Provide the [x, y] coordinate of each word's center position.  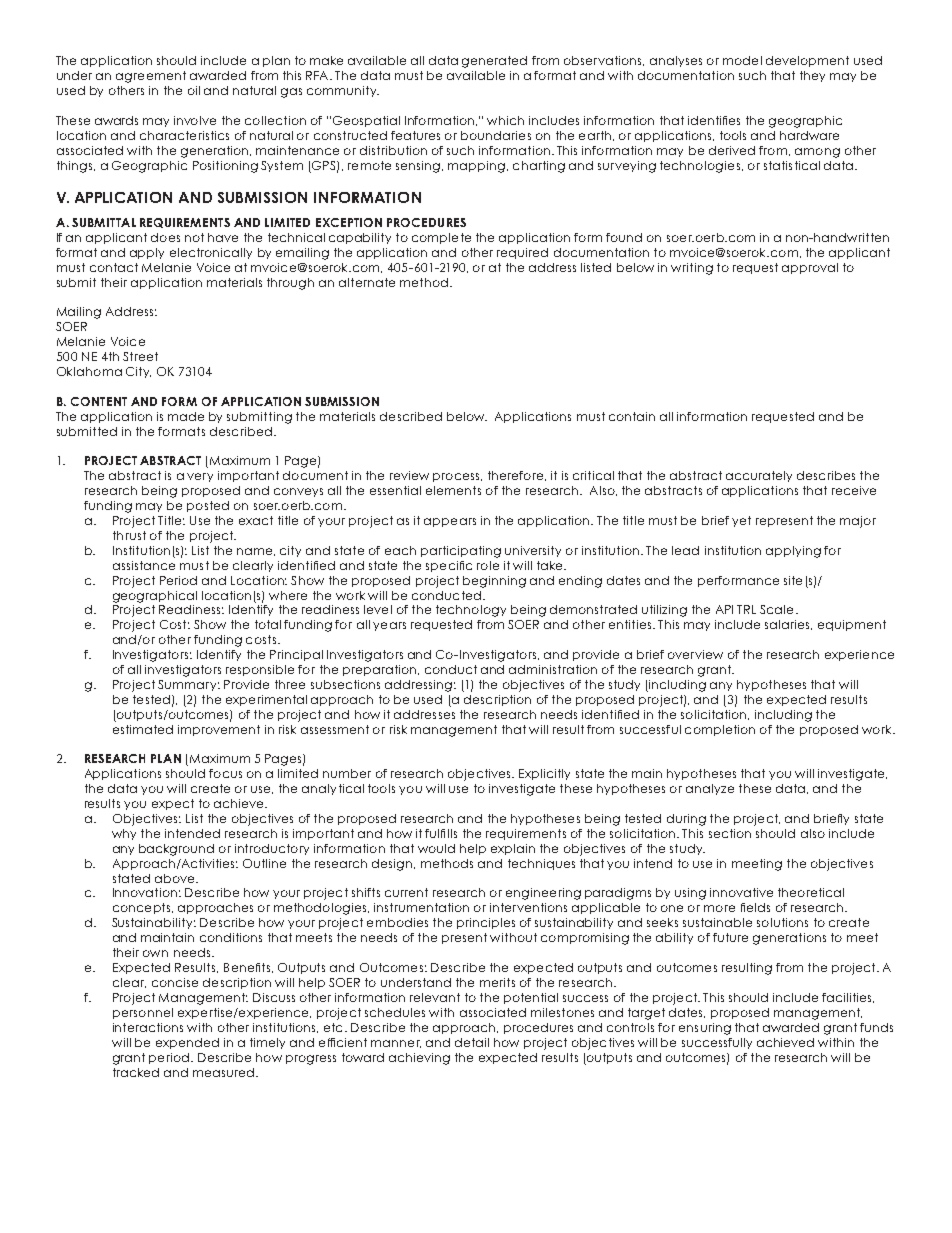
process [457, 477]
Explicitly [544, 774]
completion [720, 730]
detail [472, 1042]
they [812, 76]
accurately [759, 476]
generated [494, 62]
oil [194, 90]
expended [187, 1043]
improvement [219, 730]
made [186, 416]
